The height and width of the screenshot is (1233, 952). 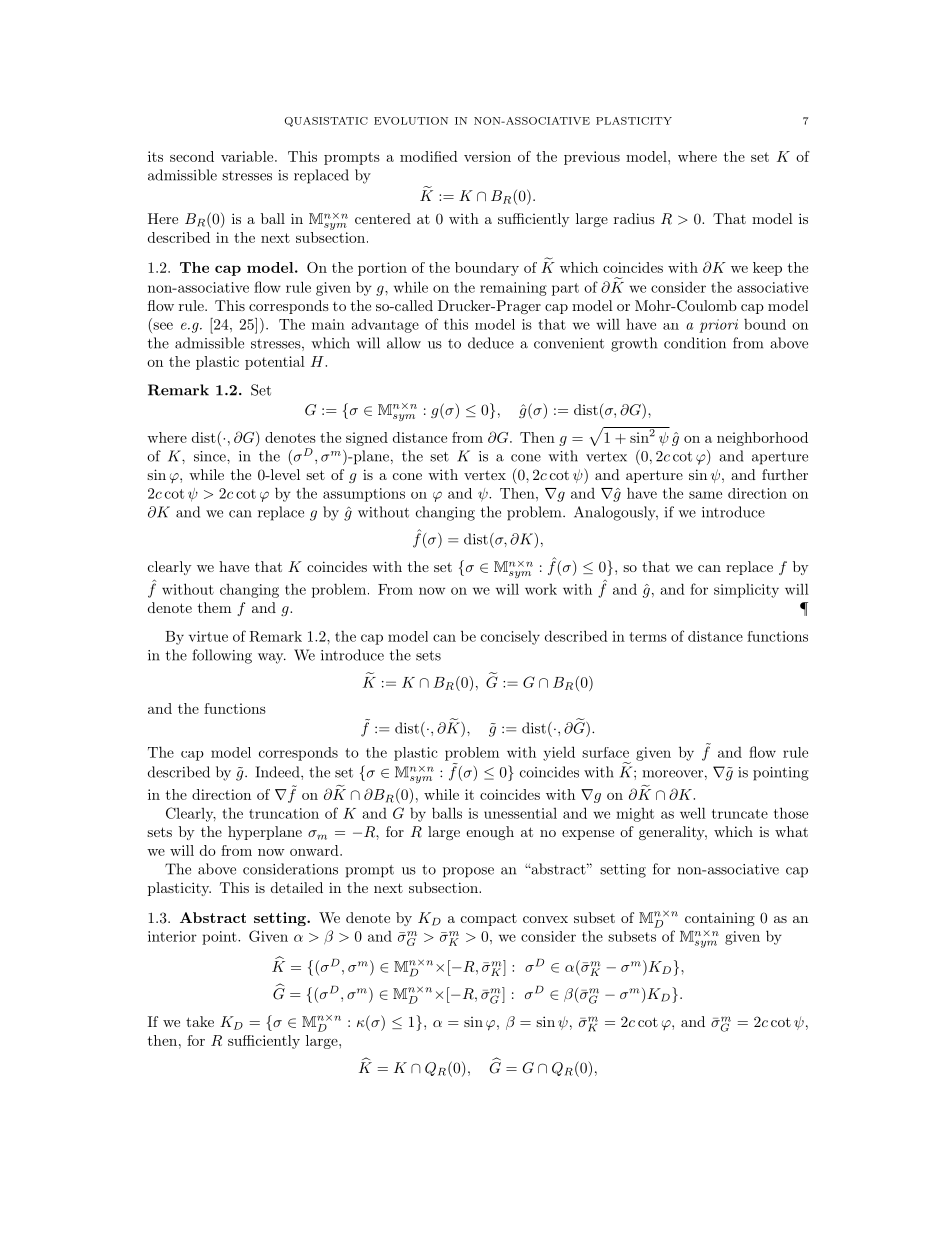 What do you see at coordinates (211, 456) in the screenshot?
I see `since` at bounding box center [211, 456].
